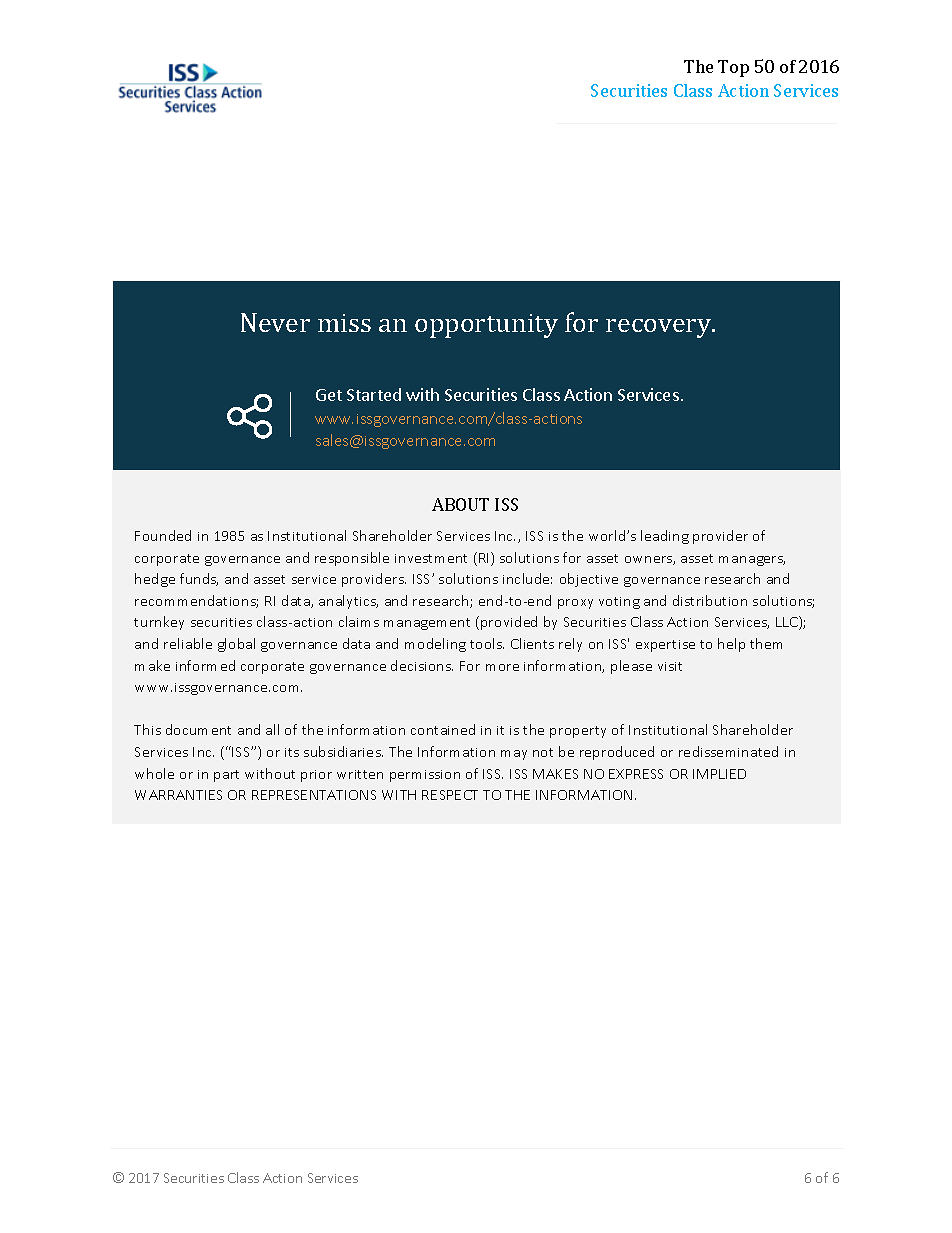 The image size is (952, 1233). What do you see at coordinates (733, 68) in the page?
I see `Top` at bounding box center [733, 68].
